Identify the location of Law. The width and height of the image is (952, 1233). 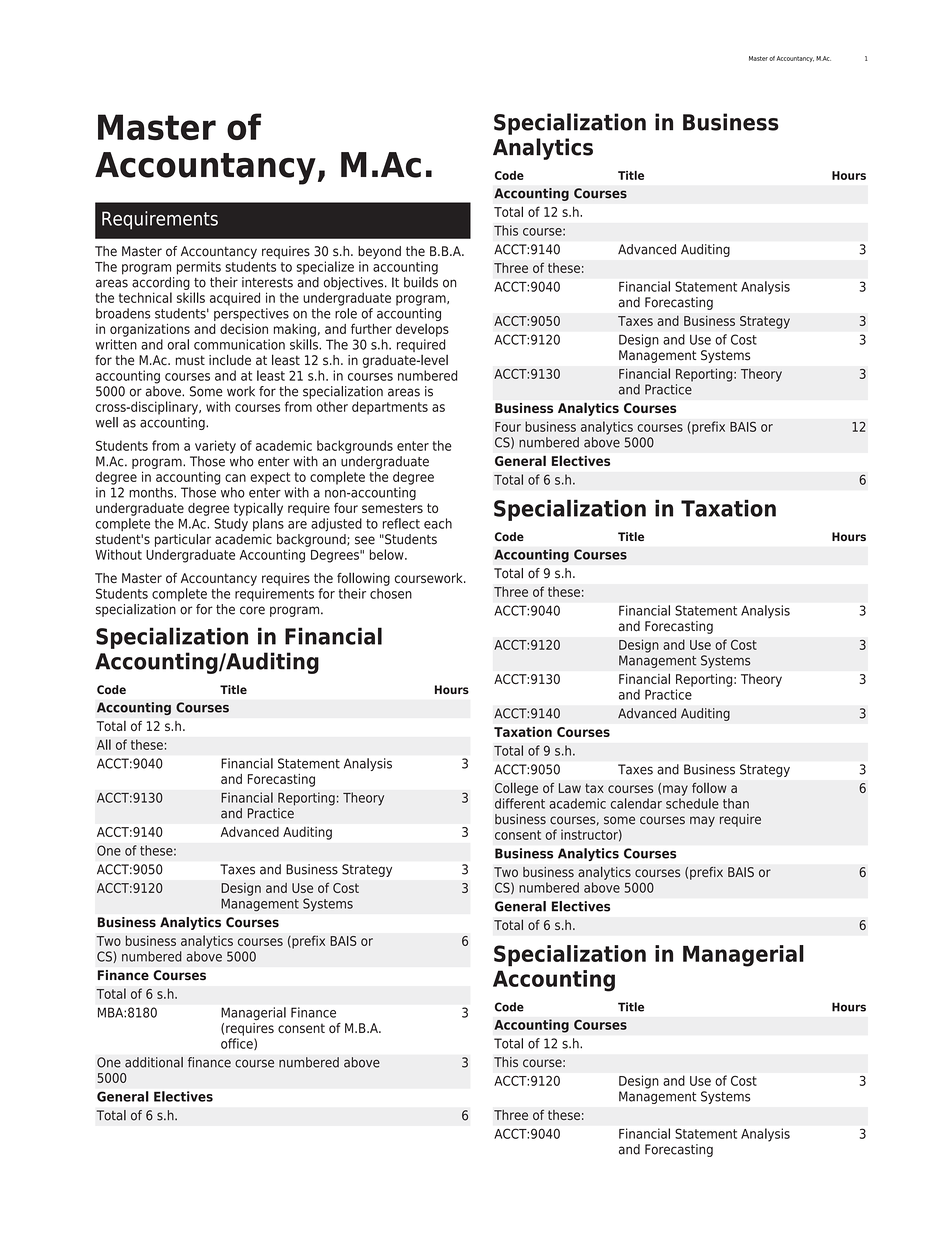
(570, 788).
